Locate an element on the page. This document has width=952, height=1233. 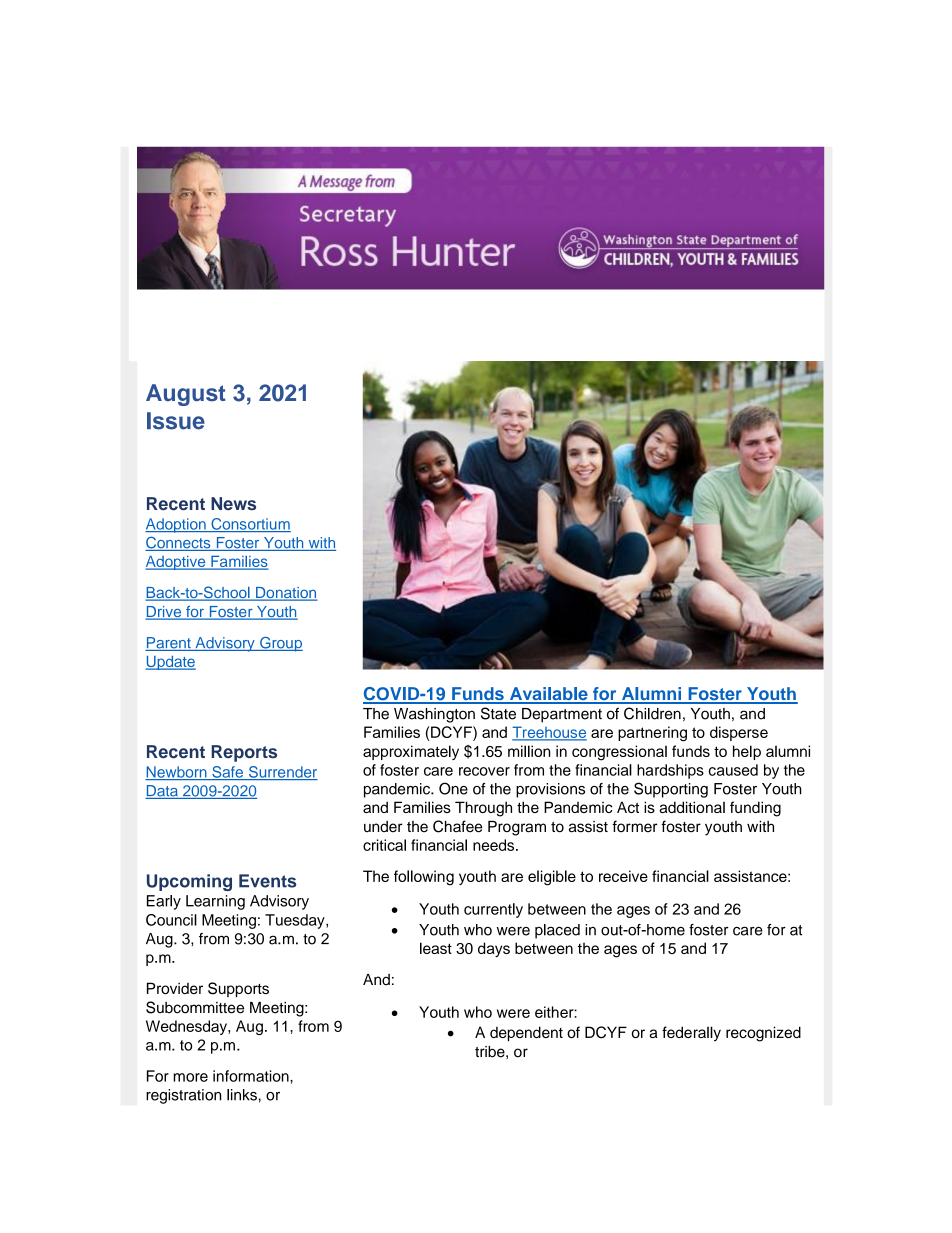
Connects is located at coordinates (179, 544).
